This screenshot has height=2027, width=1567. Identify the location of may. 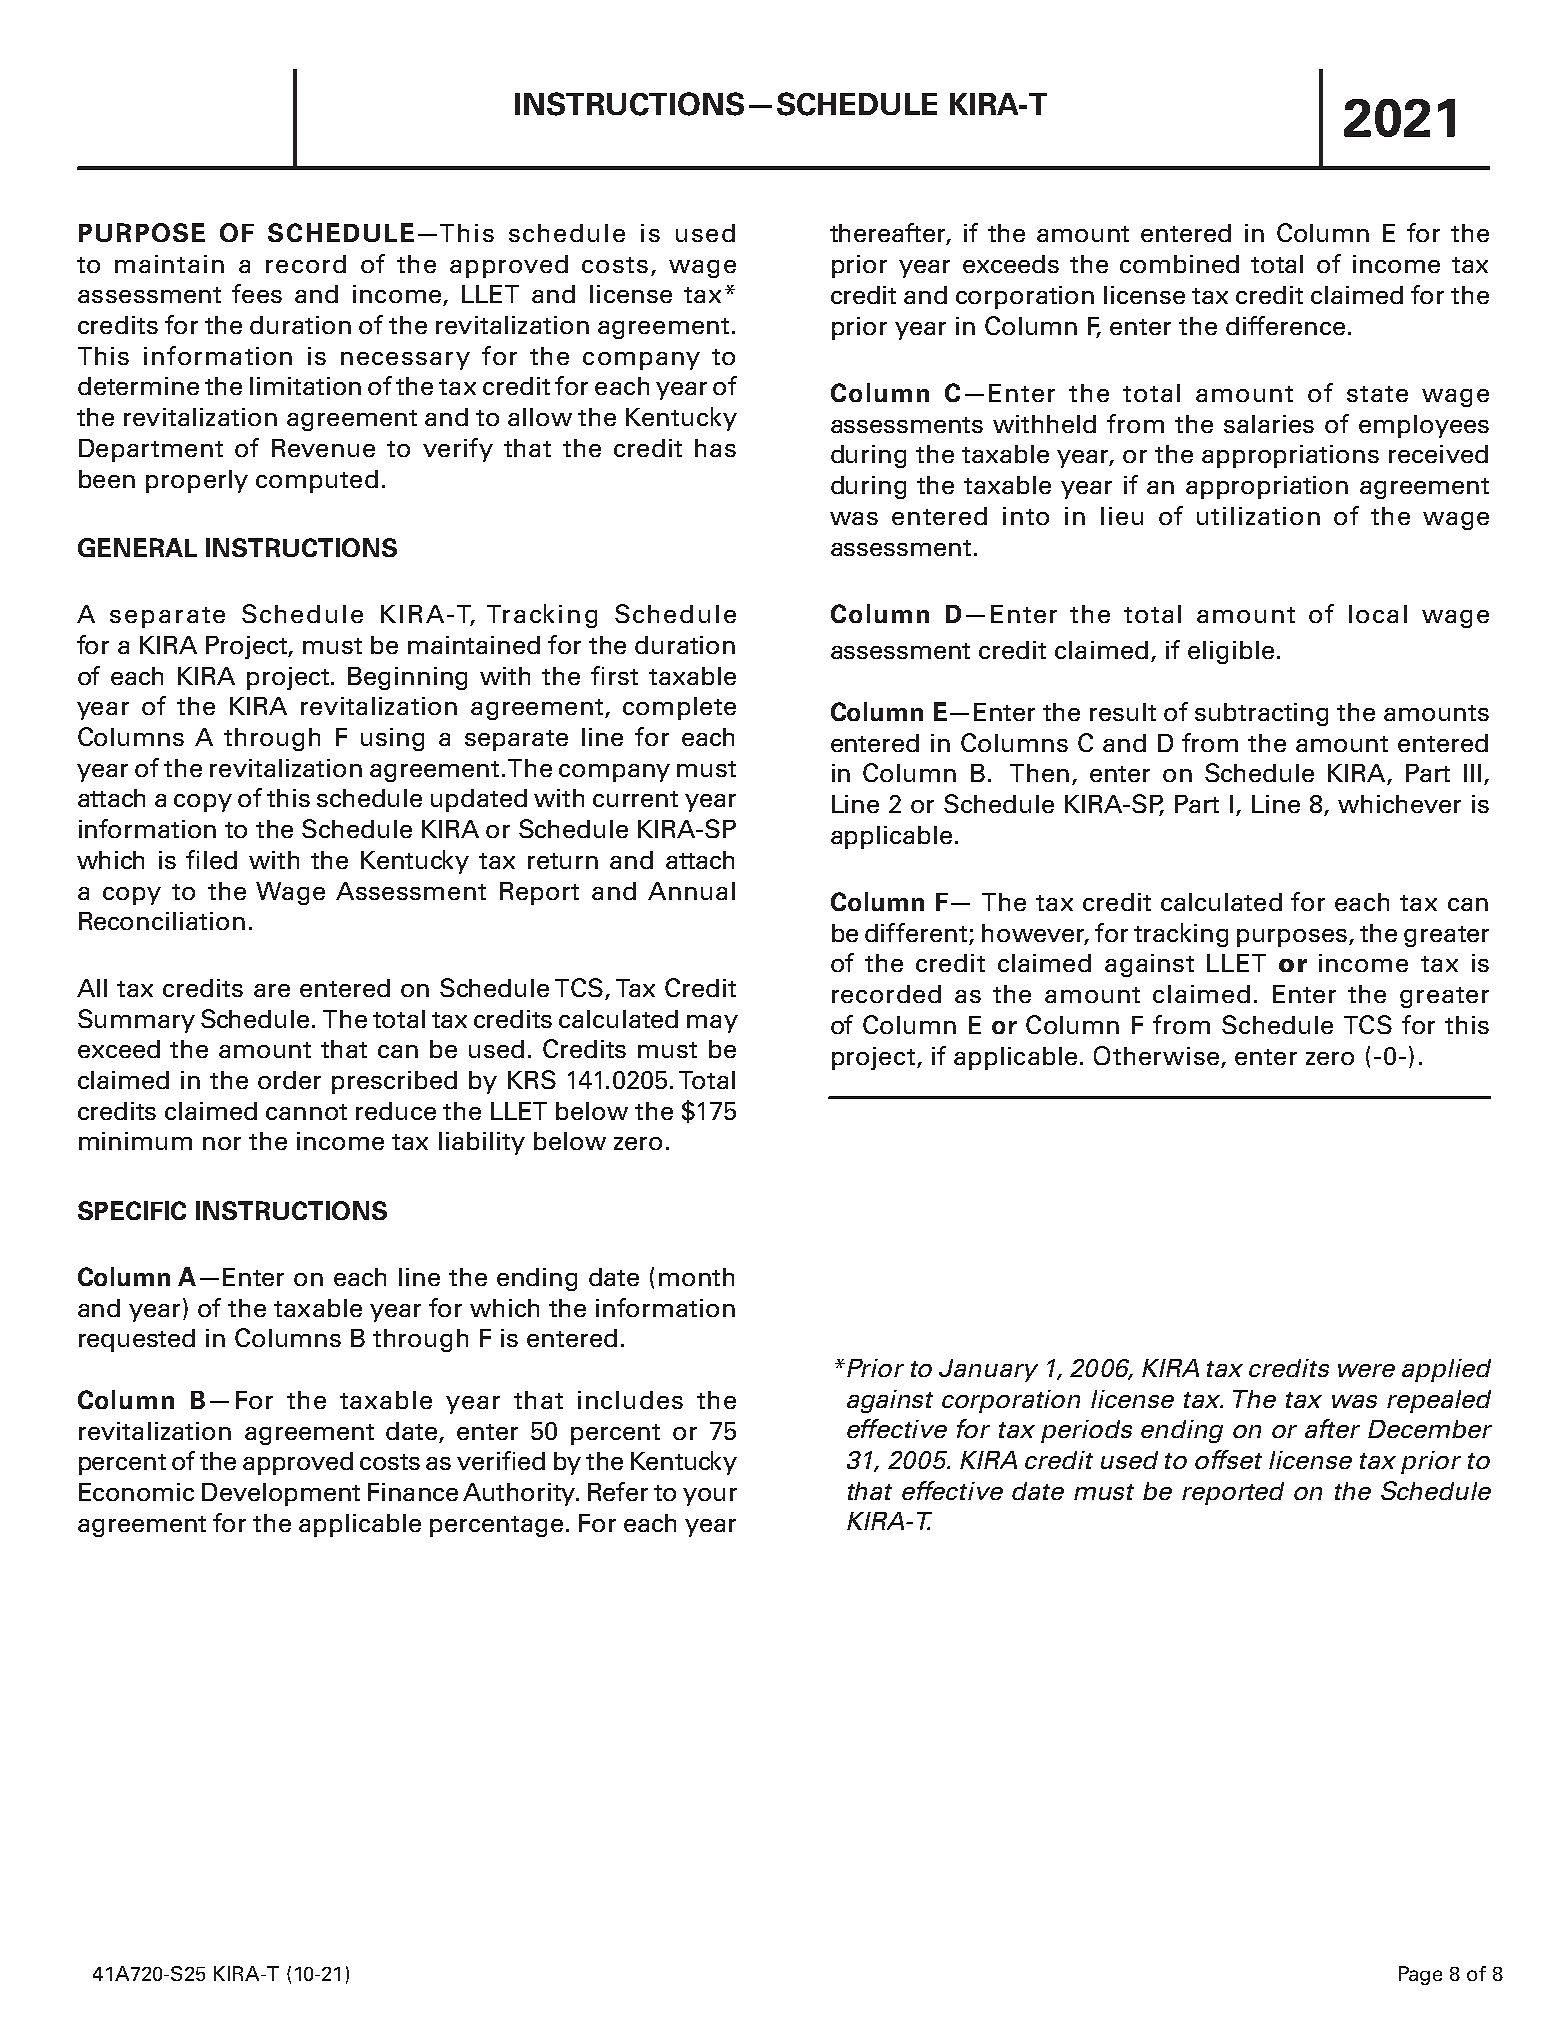
(712, 1024).
